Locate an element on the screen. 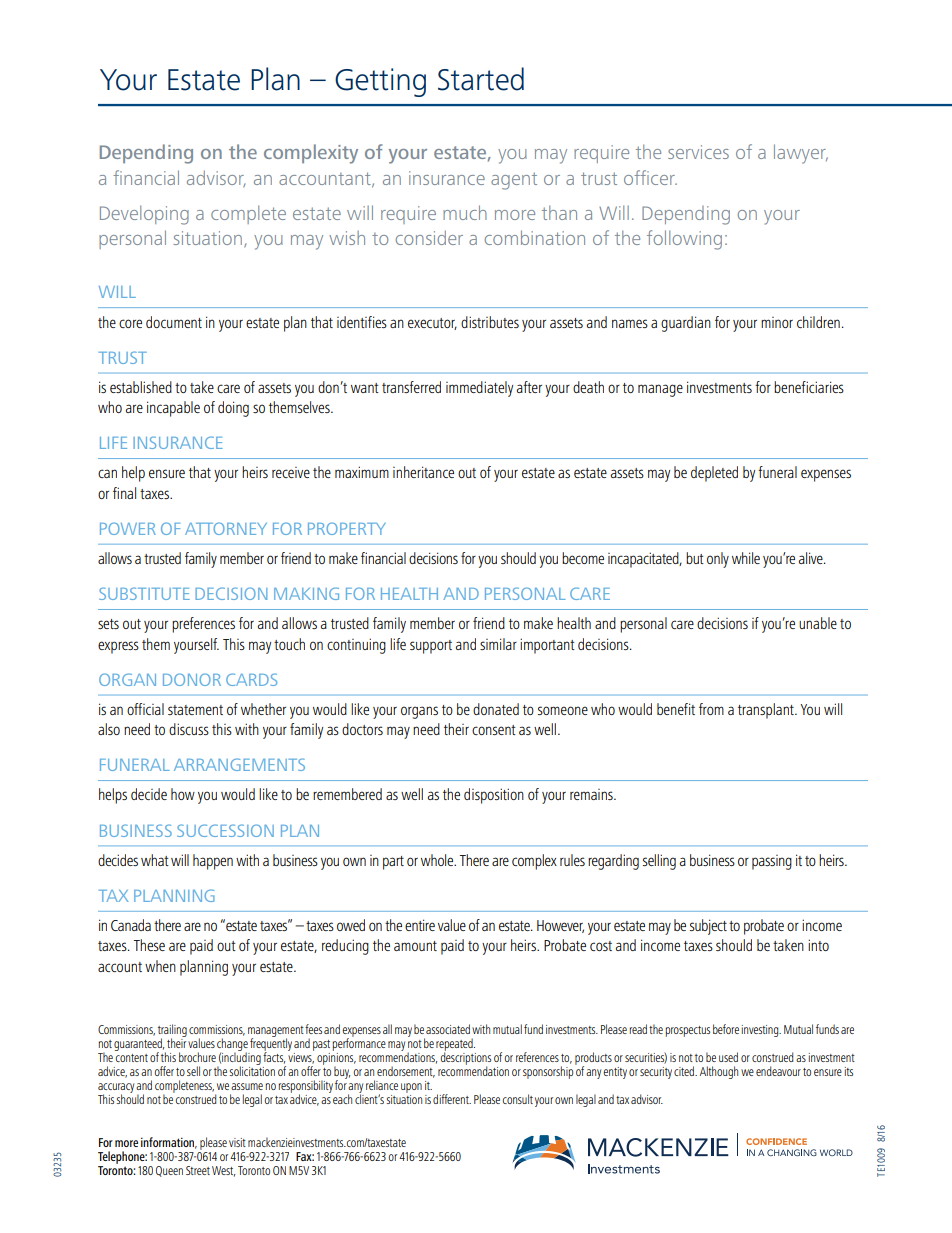 This screenshot has height=1233, width=952. similar is located at coordinates (498, 644).
